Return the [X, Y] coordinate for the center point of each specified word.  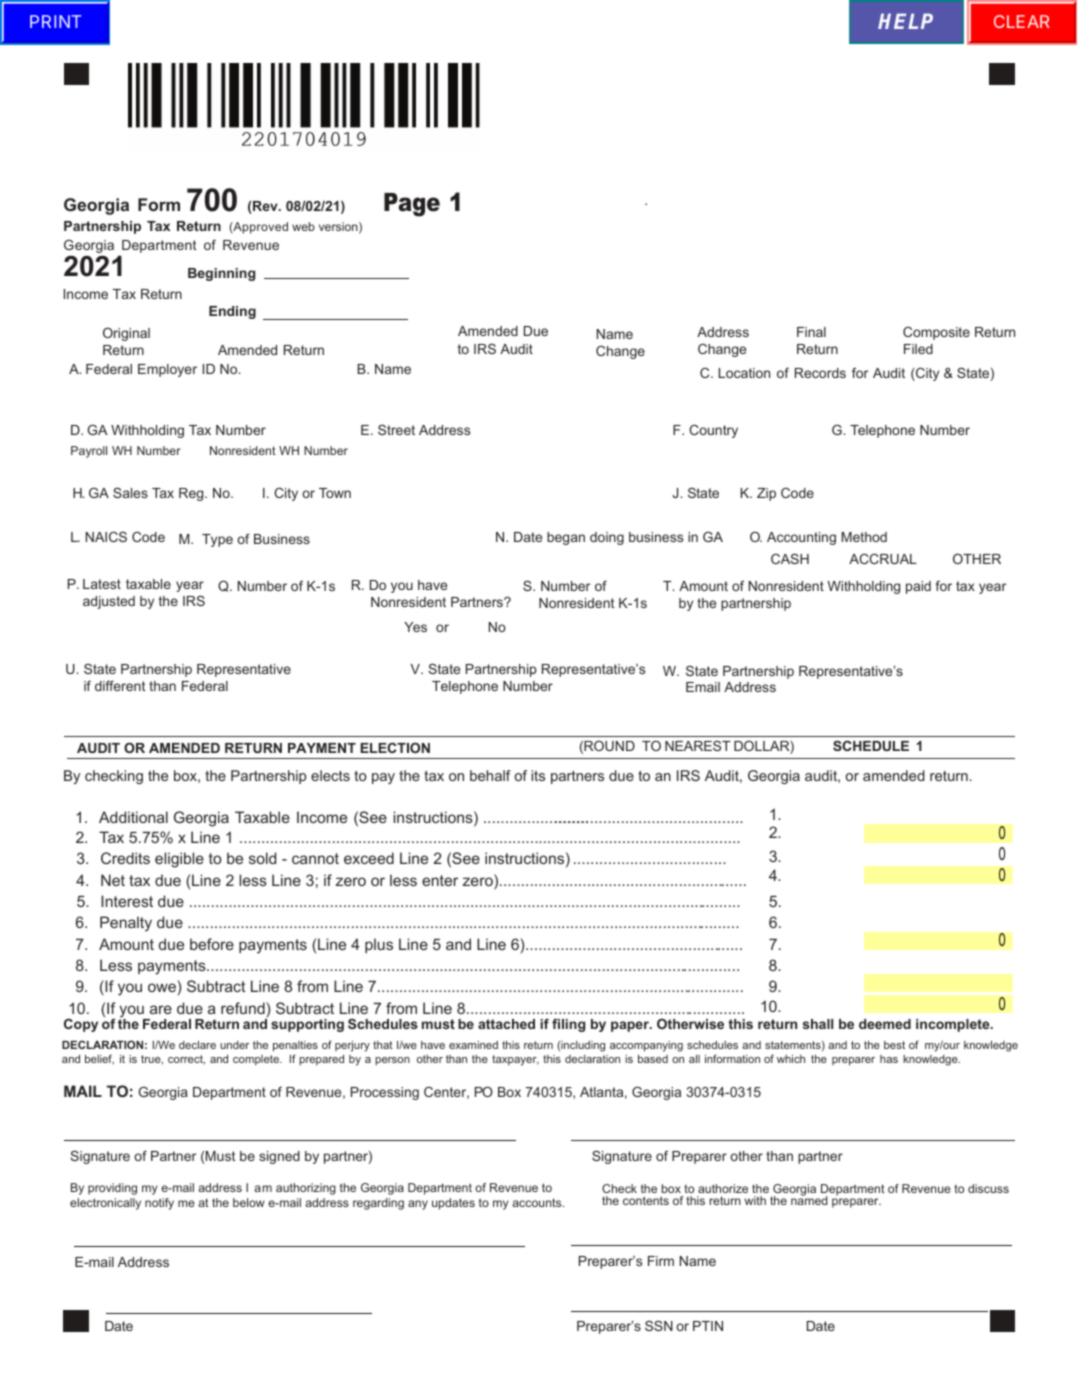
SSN [659, 1325]
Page [412, 205]
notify [159, 1204]
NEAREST [698, 746]
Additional [133, 817]
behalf [490, 775]
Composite [936, 333]
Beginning [221, 274]
